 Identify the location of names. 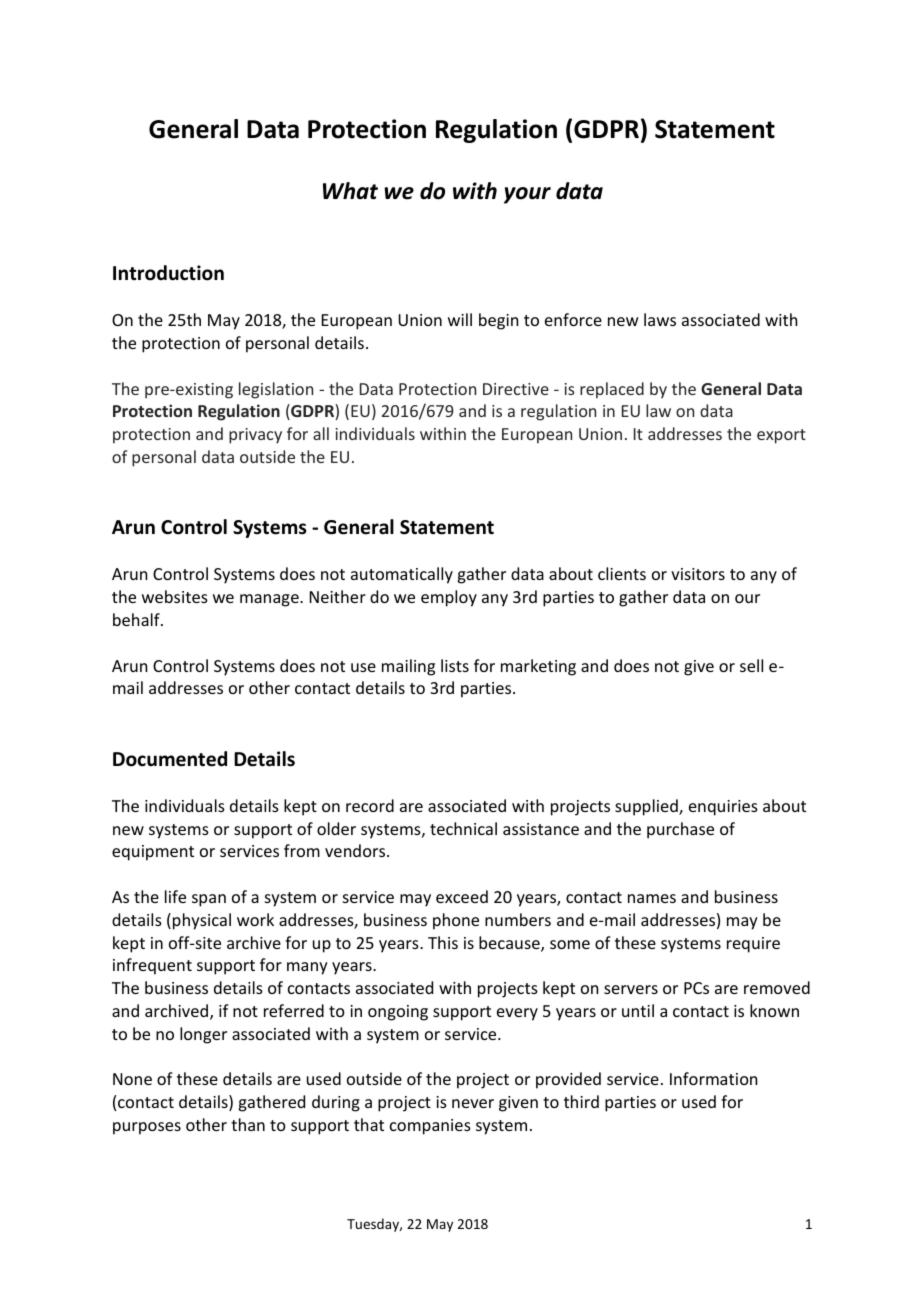
(652, 898).
